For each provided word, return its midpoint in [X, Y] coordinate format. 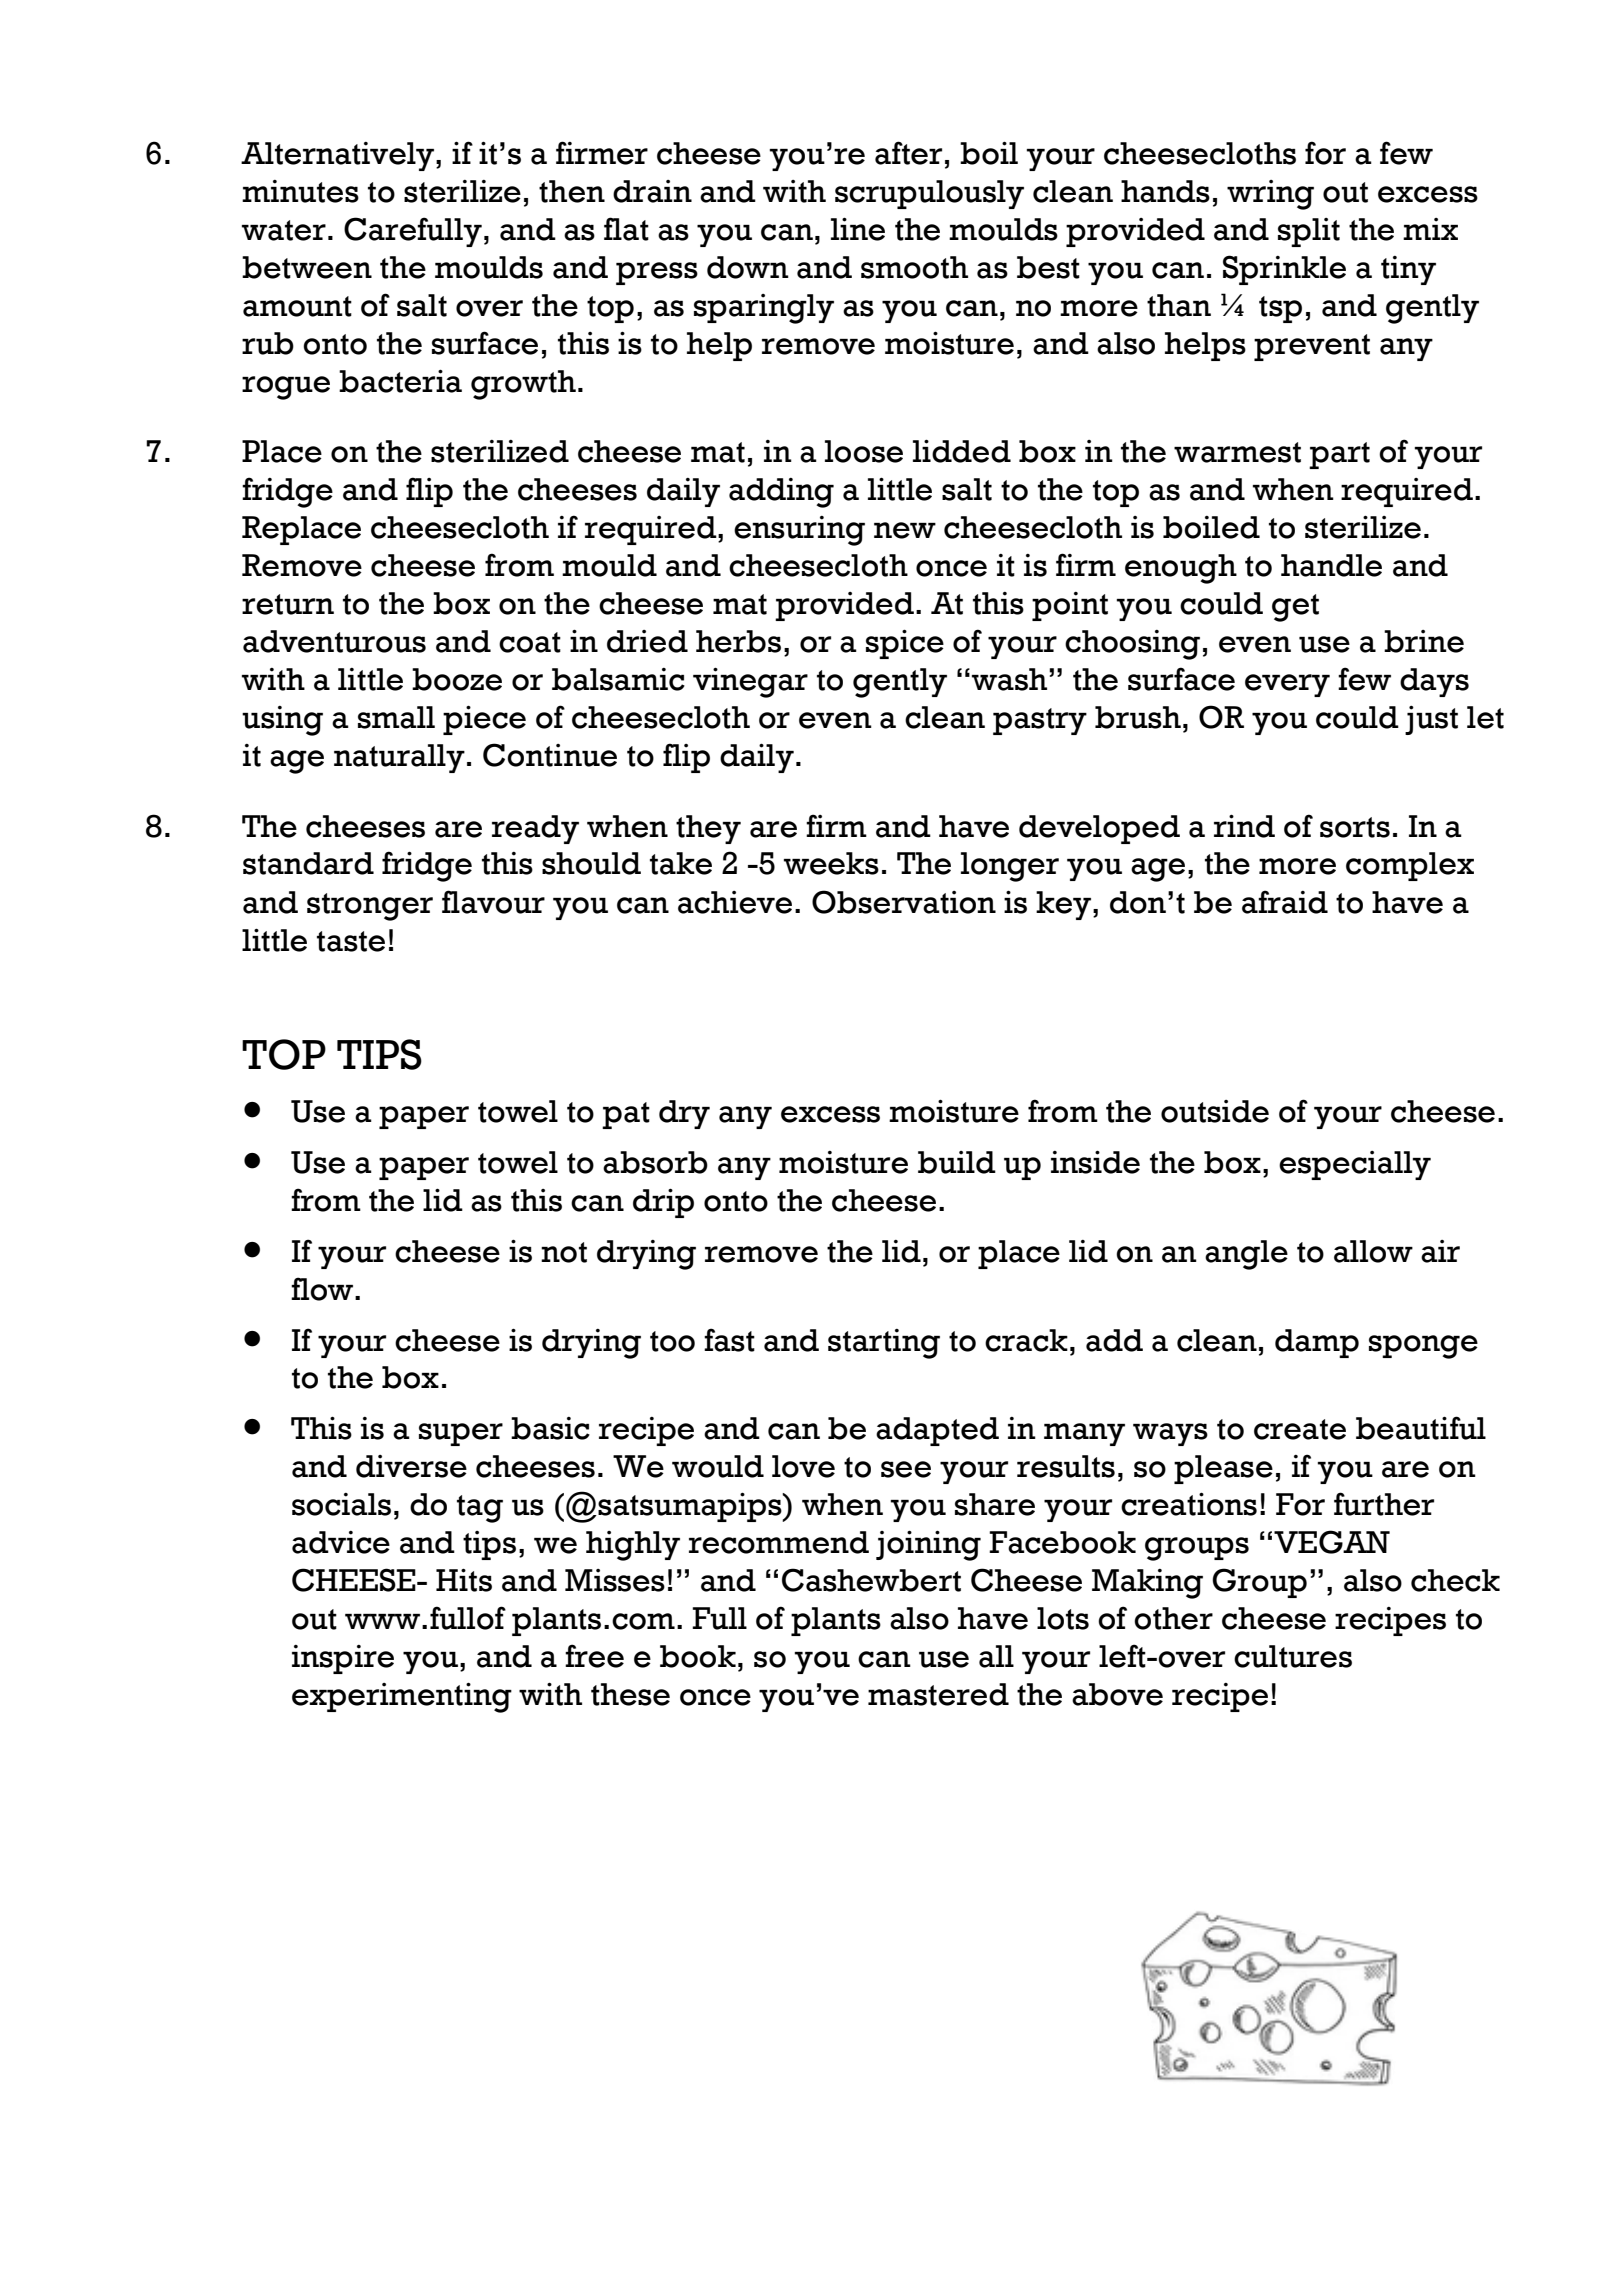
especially [1355, 1165]
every [1287, 685]
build [957, 1162]
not [564, 1252]
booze [457, 679]
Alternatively [339, 156]
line [858, 229]
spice [905, 644]
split [1309, 232]
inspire [343, 1659]
